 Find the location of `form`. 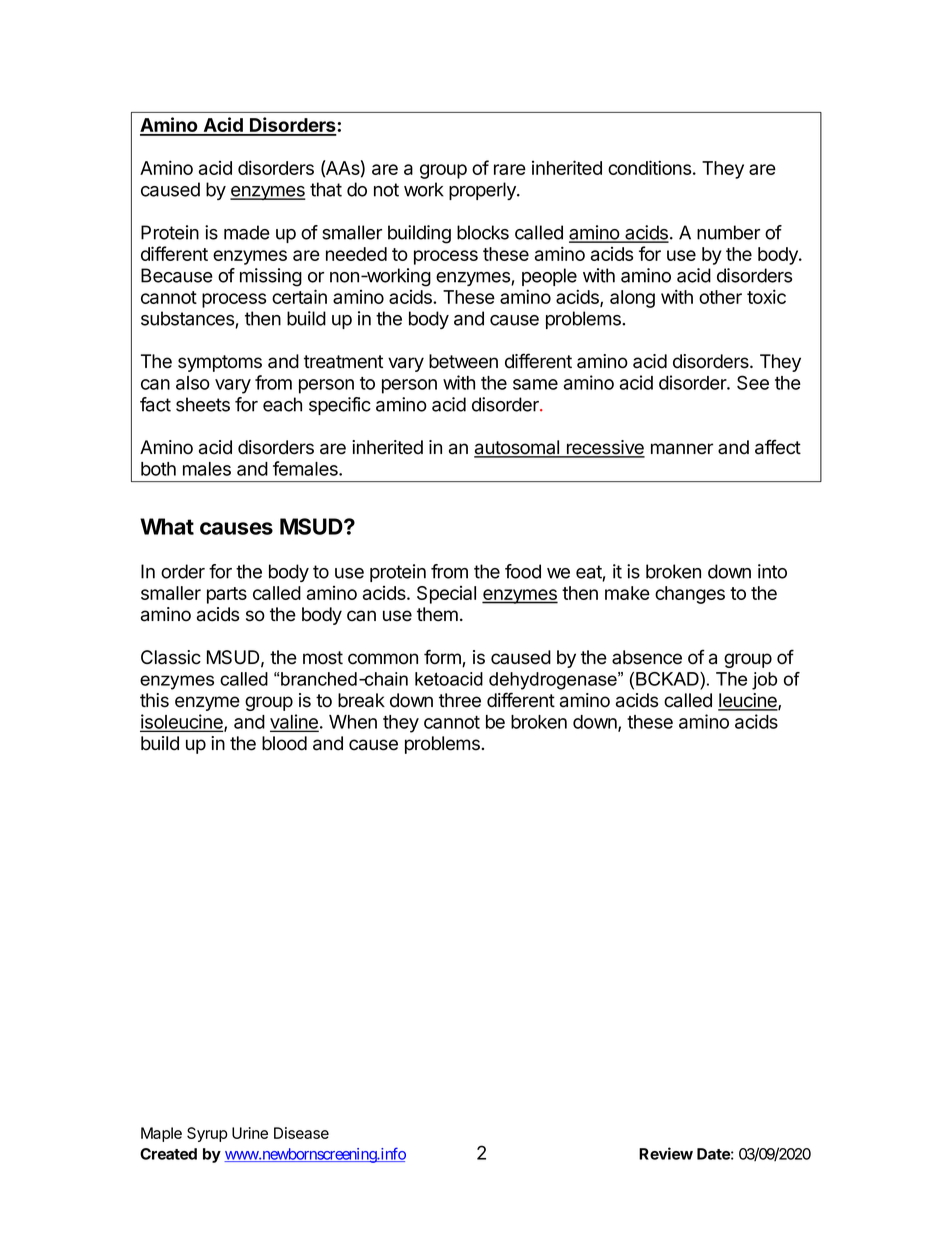

form is located at coordinates (443, 658).
